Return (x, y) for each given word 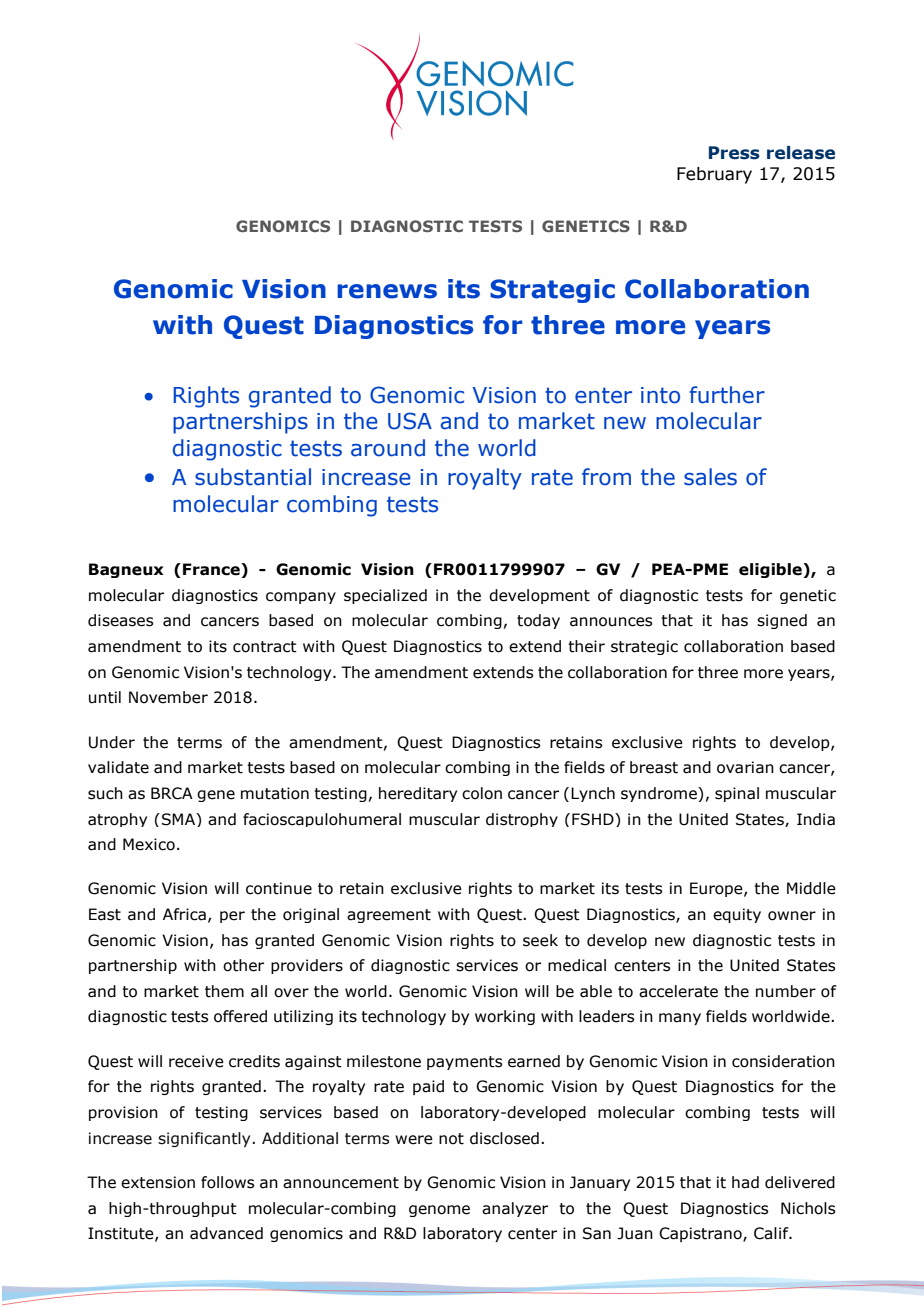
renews (387, 291)
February (714, 175)
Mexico (149, 844)
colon (482, 793)
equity (737, 915)
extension (158, 1182)
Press (734, 153)
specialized (385, 596)
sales (710, 477)
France (212, 570)
